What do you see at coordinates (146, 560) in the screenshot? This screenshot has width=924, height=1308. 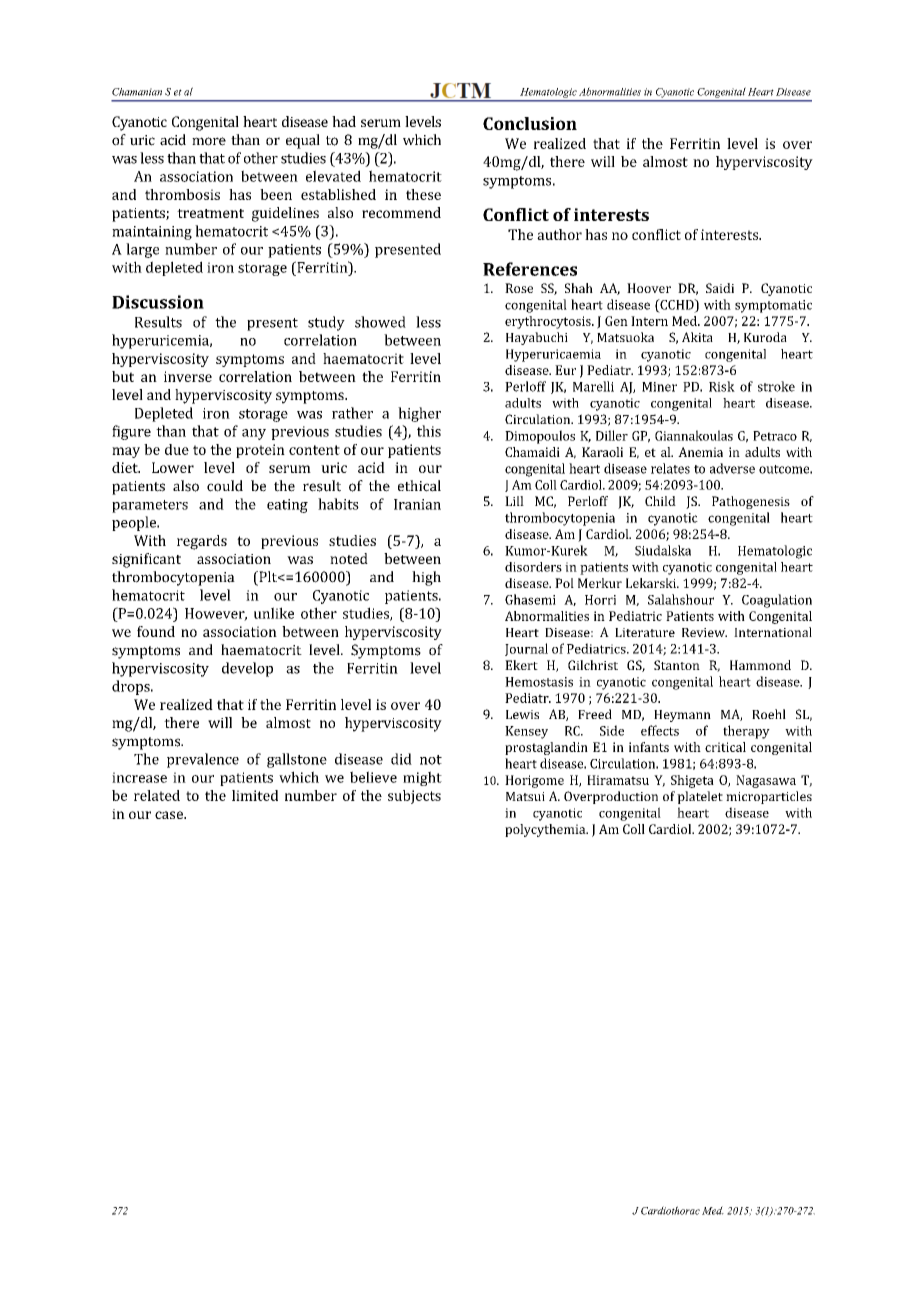 I see `significant` at bounding box center [146, 560].
